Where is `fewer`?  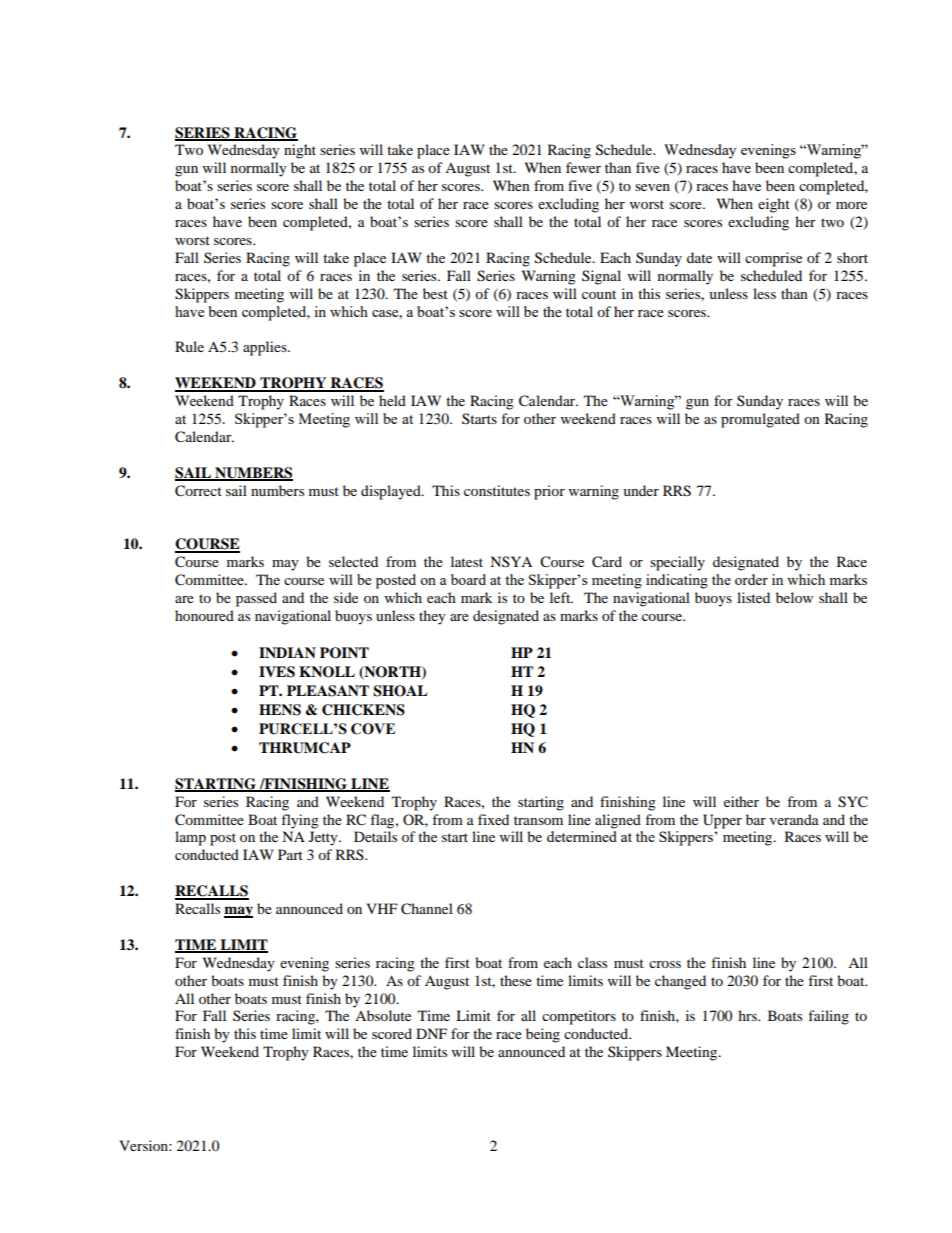
fewer is located at coordinates (583, 167).
